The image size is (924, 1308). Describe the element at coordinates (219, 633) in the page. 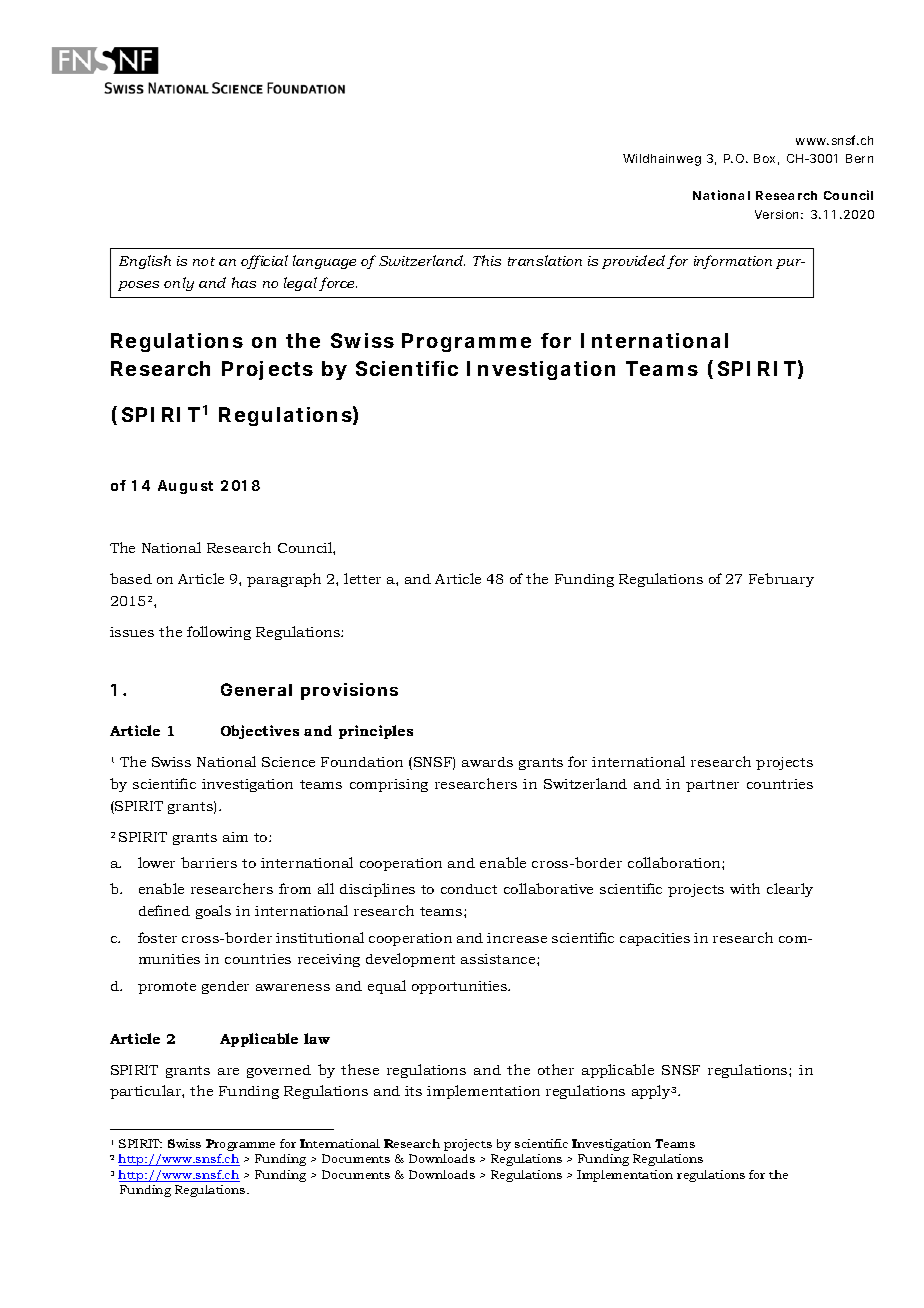

I see `following` at that location.
